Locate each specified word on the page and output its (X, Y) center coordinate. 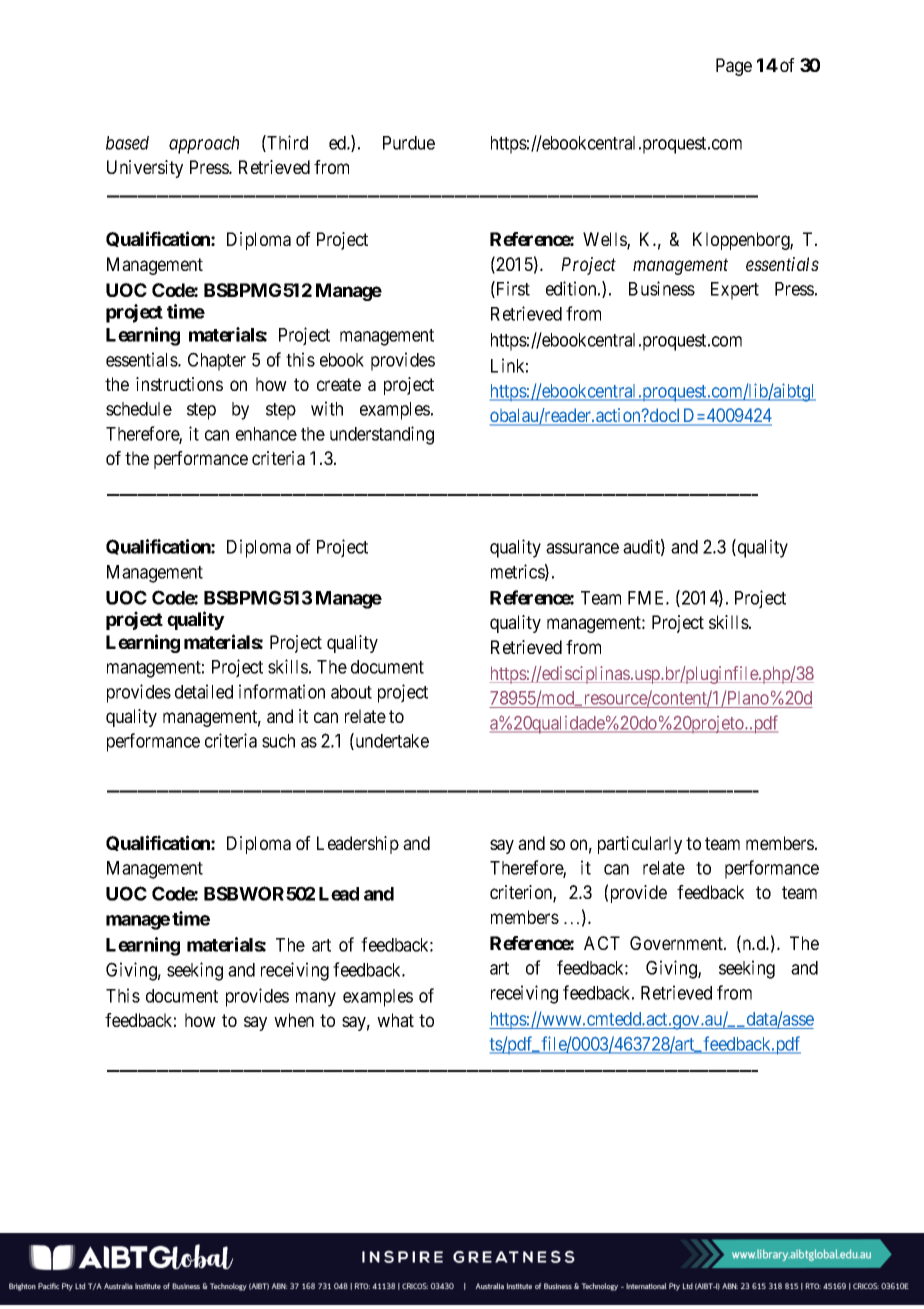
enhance (266, 434)
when (294, 1020)
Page (734, 67)
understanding (382, 435)
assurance (582, 548)
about (351, 692)
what (395, 1020)
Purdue (409, 143)
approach (204, 145)
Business (662, 288)
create (339, 384)
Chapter (217, 361)
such (278, 741)
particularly (640, 845)
